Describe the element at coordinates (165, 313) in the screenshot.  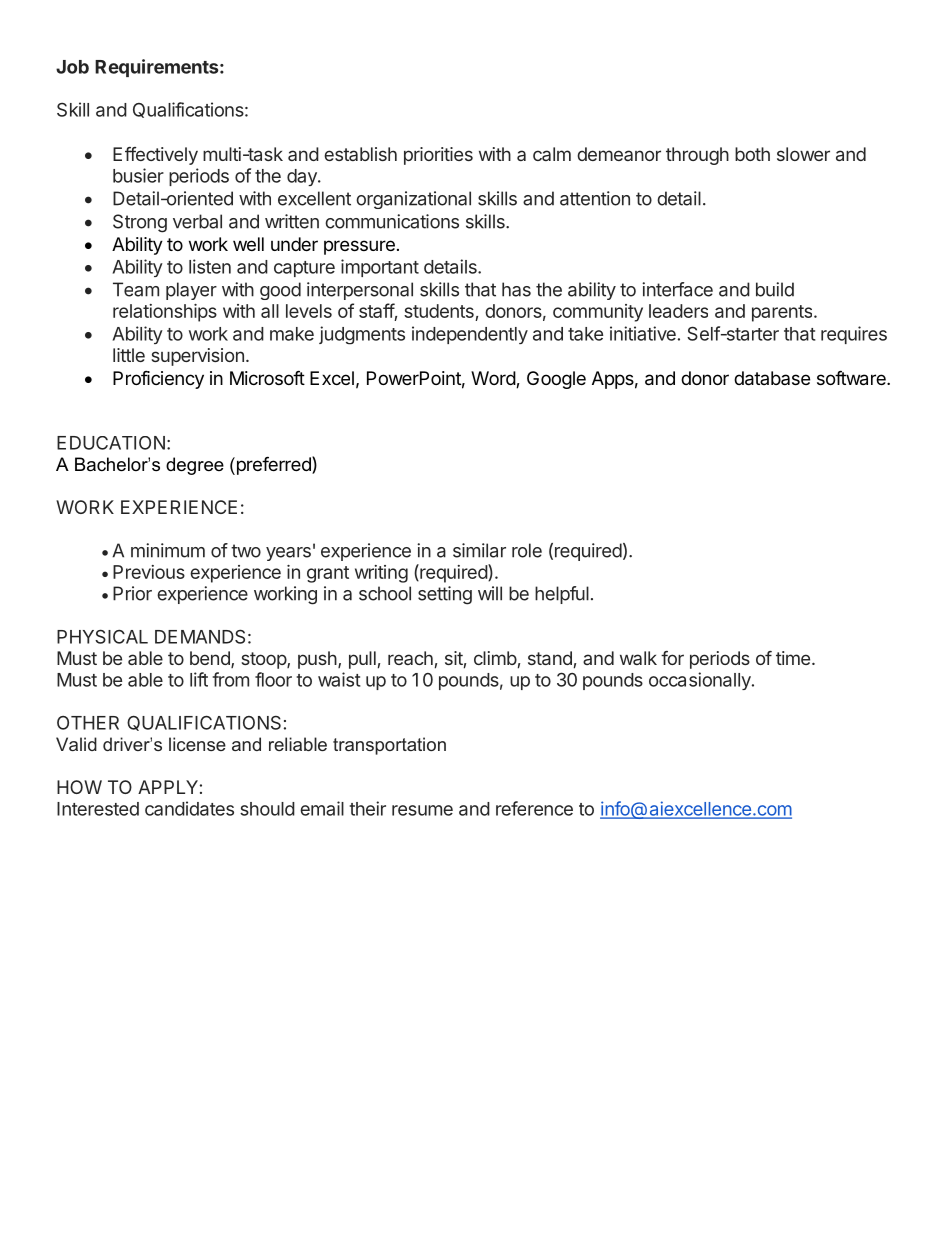
I see `relationships` at that location.
